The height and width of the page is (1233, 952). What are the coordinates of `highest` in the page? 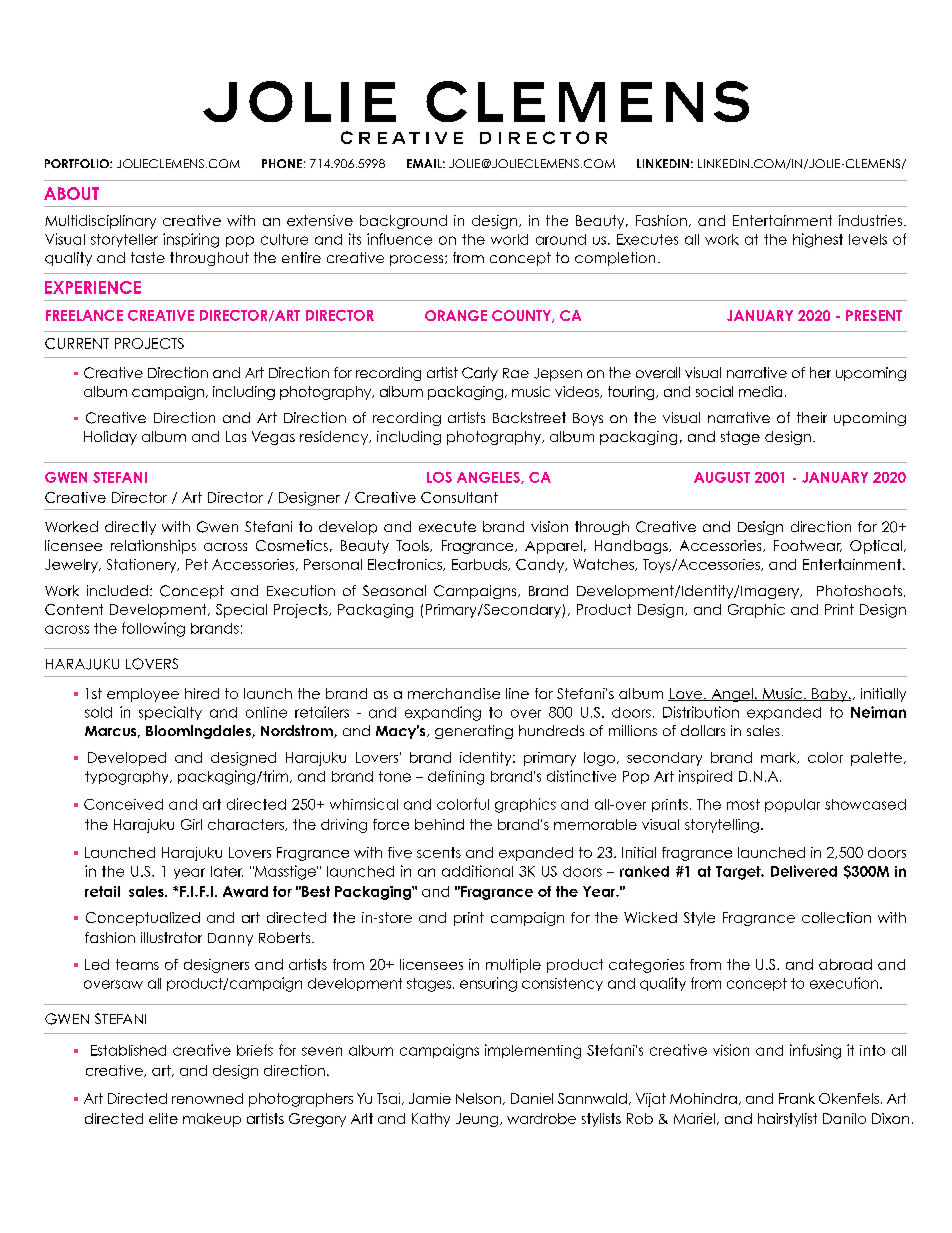 It's located at (818, 240).
